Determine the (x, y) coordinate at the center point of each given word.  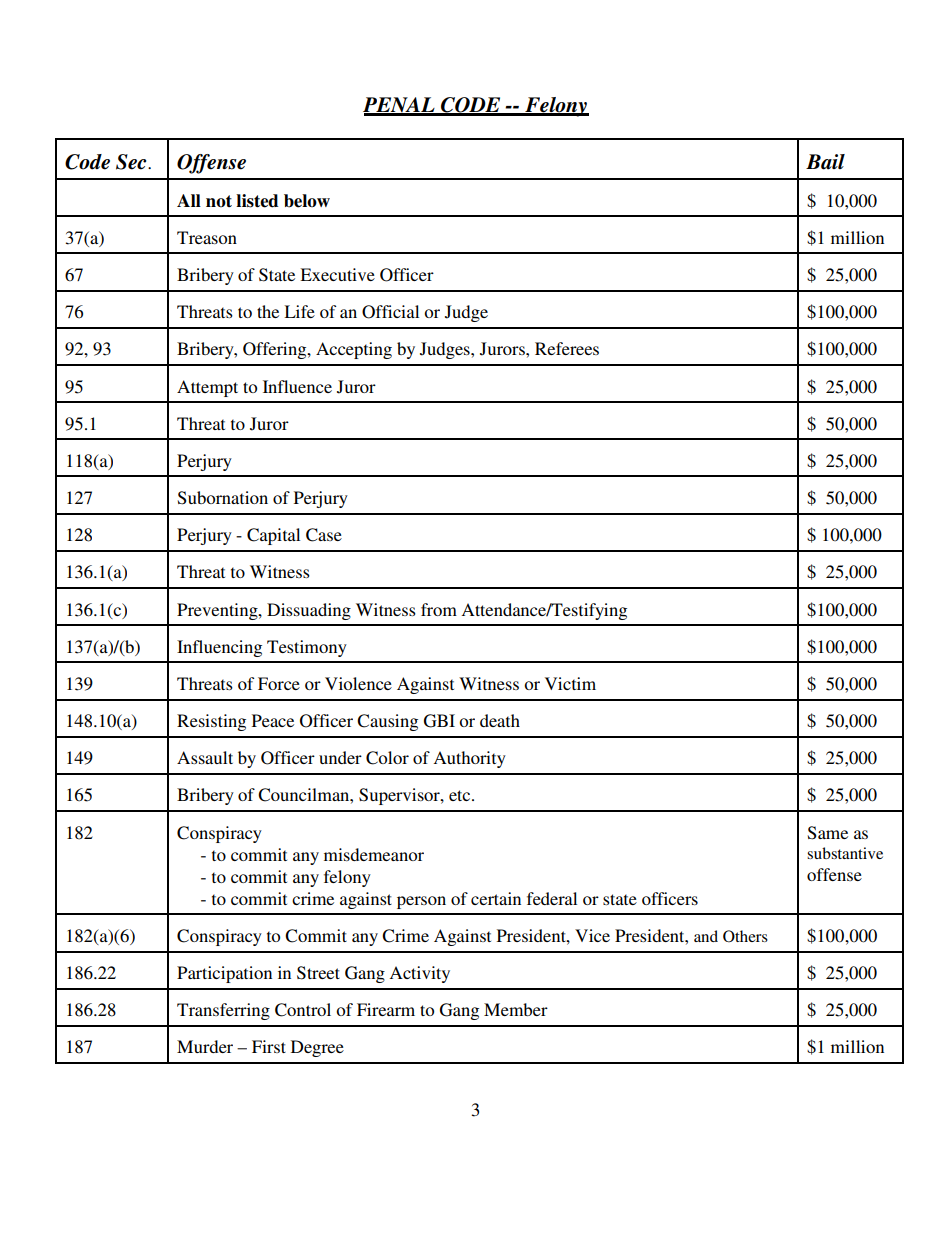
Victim (570, 683)
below (307, 201)
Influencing (219, 648)
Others (745, 936)
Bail (825, 162)
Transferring (223, 1011)
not (219, 201)
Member (516, 1009)
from (439, 609)
